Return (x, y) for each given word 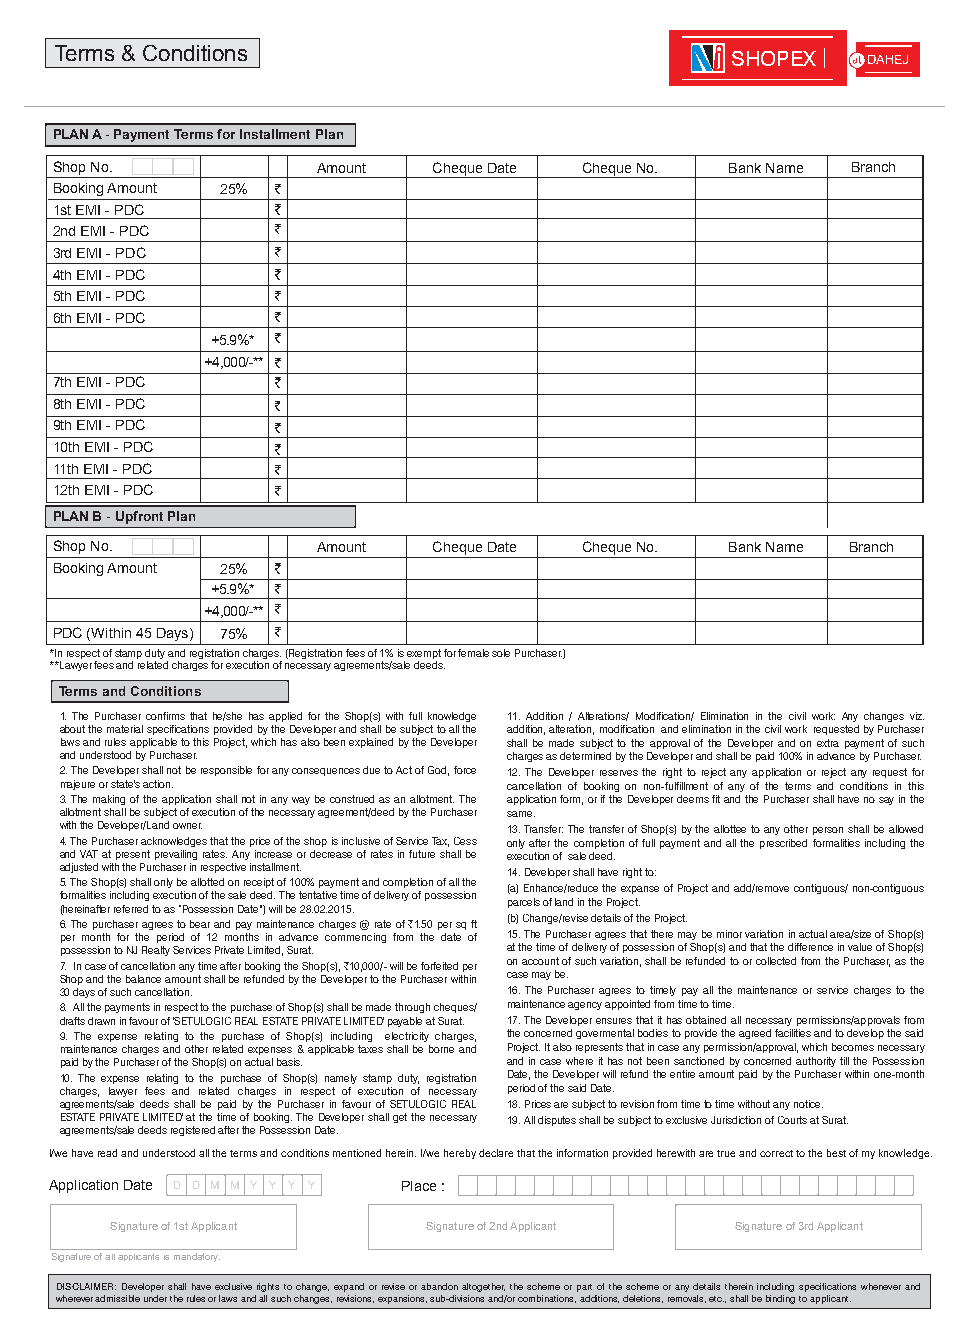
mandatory (197, 1257)
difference (810, 947)
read (107, 1153)
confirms (165, 716)
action (158, 784)
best (836, 1153)
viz (917, 716)
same (521, 814)
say (886, 801)
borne (441, 1049)
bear (200, 924)
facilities (793, 1033)
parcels (524, 903)
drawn (101, 1021)
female (473, 653)
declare (496, 1153)
